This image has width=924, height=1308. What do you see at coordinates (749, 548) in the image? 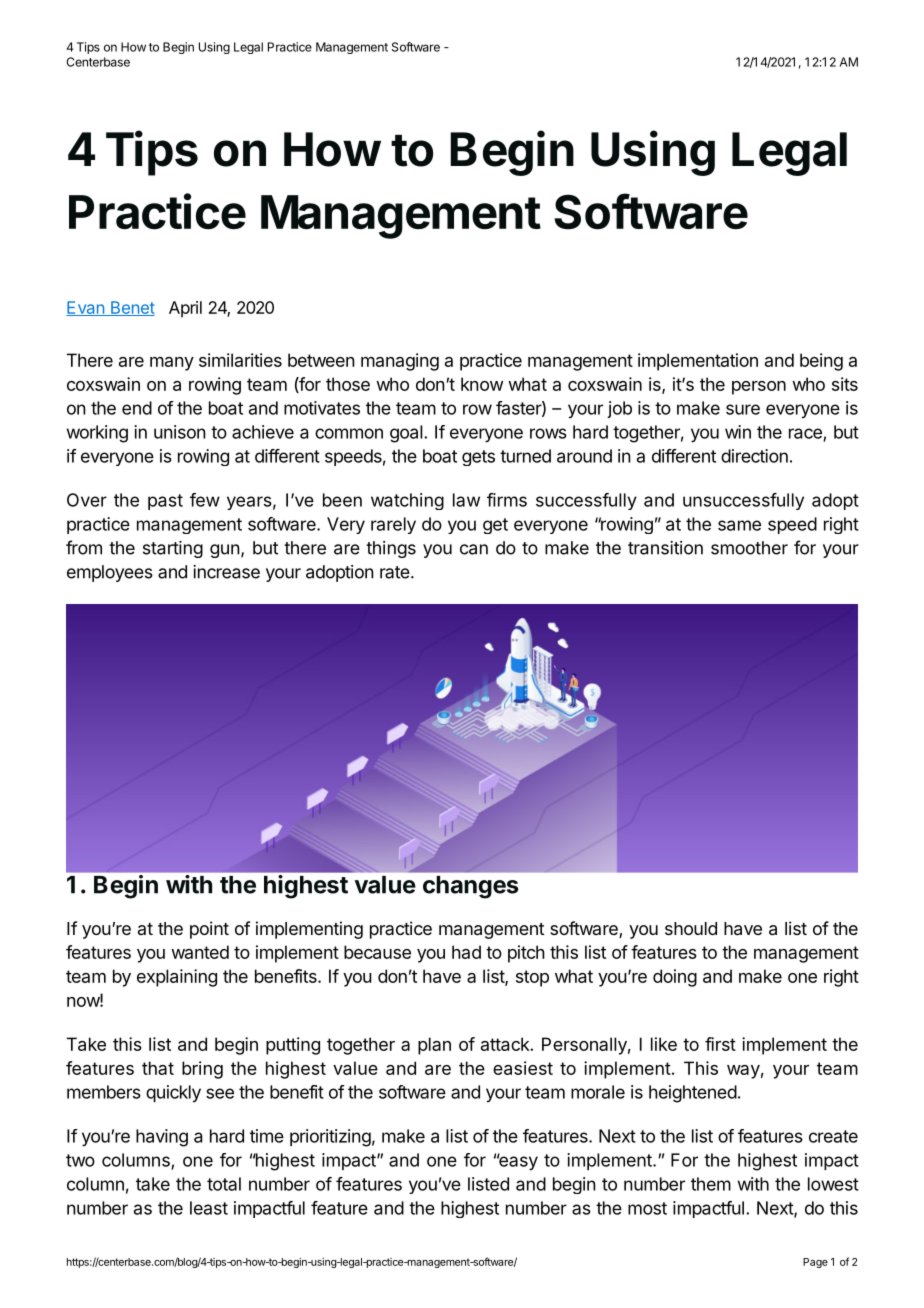
I see `smoother` at bounding box center [749, 548].
